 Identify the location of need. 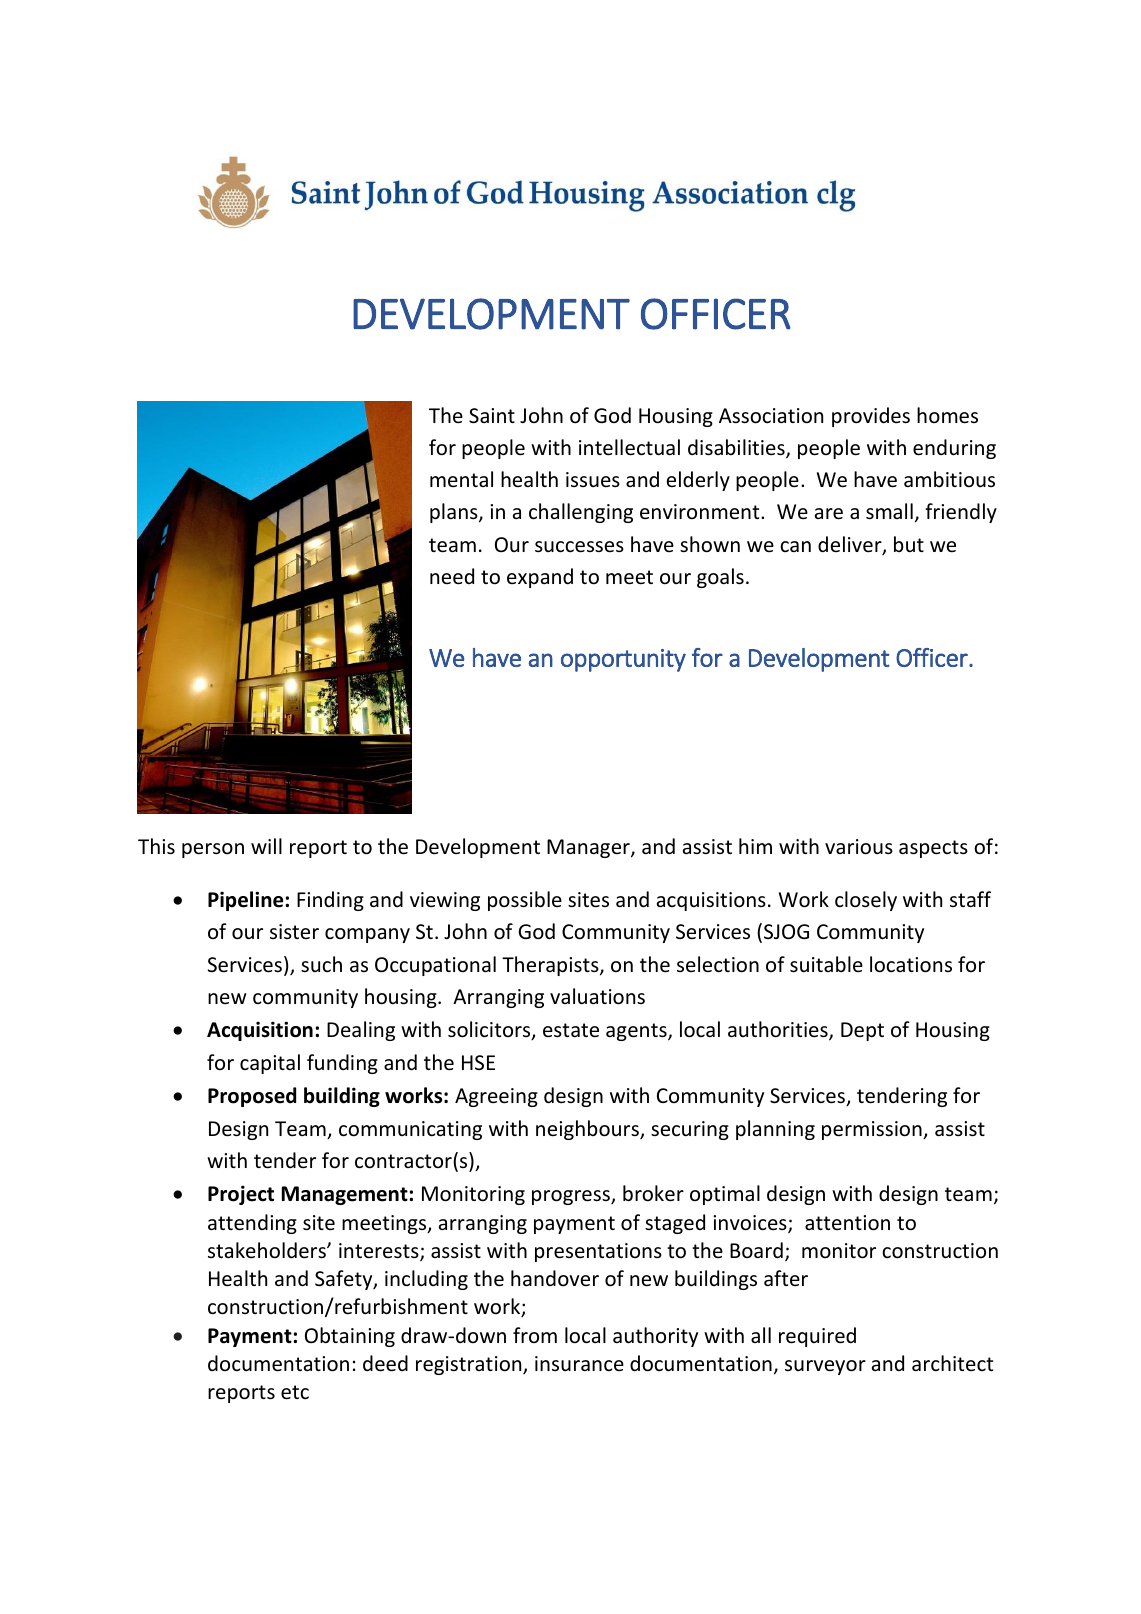
(452, 576).
